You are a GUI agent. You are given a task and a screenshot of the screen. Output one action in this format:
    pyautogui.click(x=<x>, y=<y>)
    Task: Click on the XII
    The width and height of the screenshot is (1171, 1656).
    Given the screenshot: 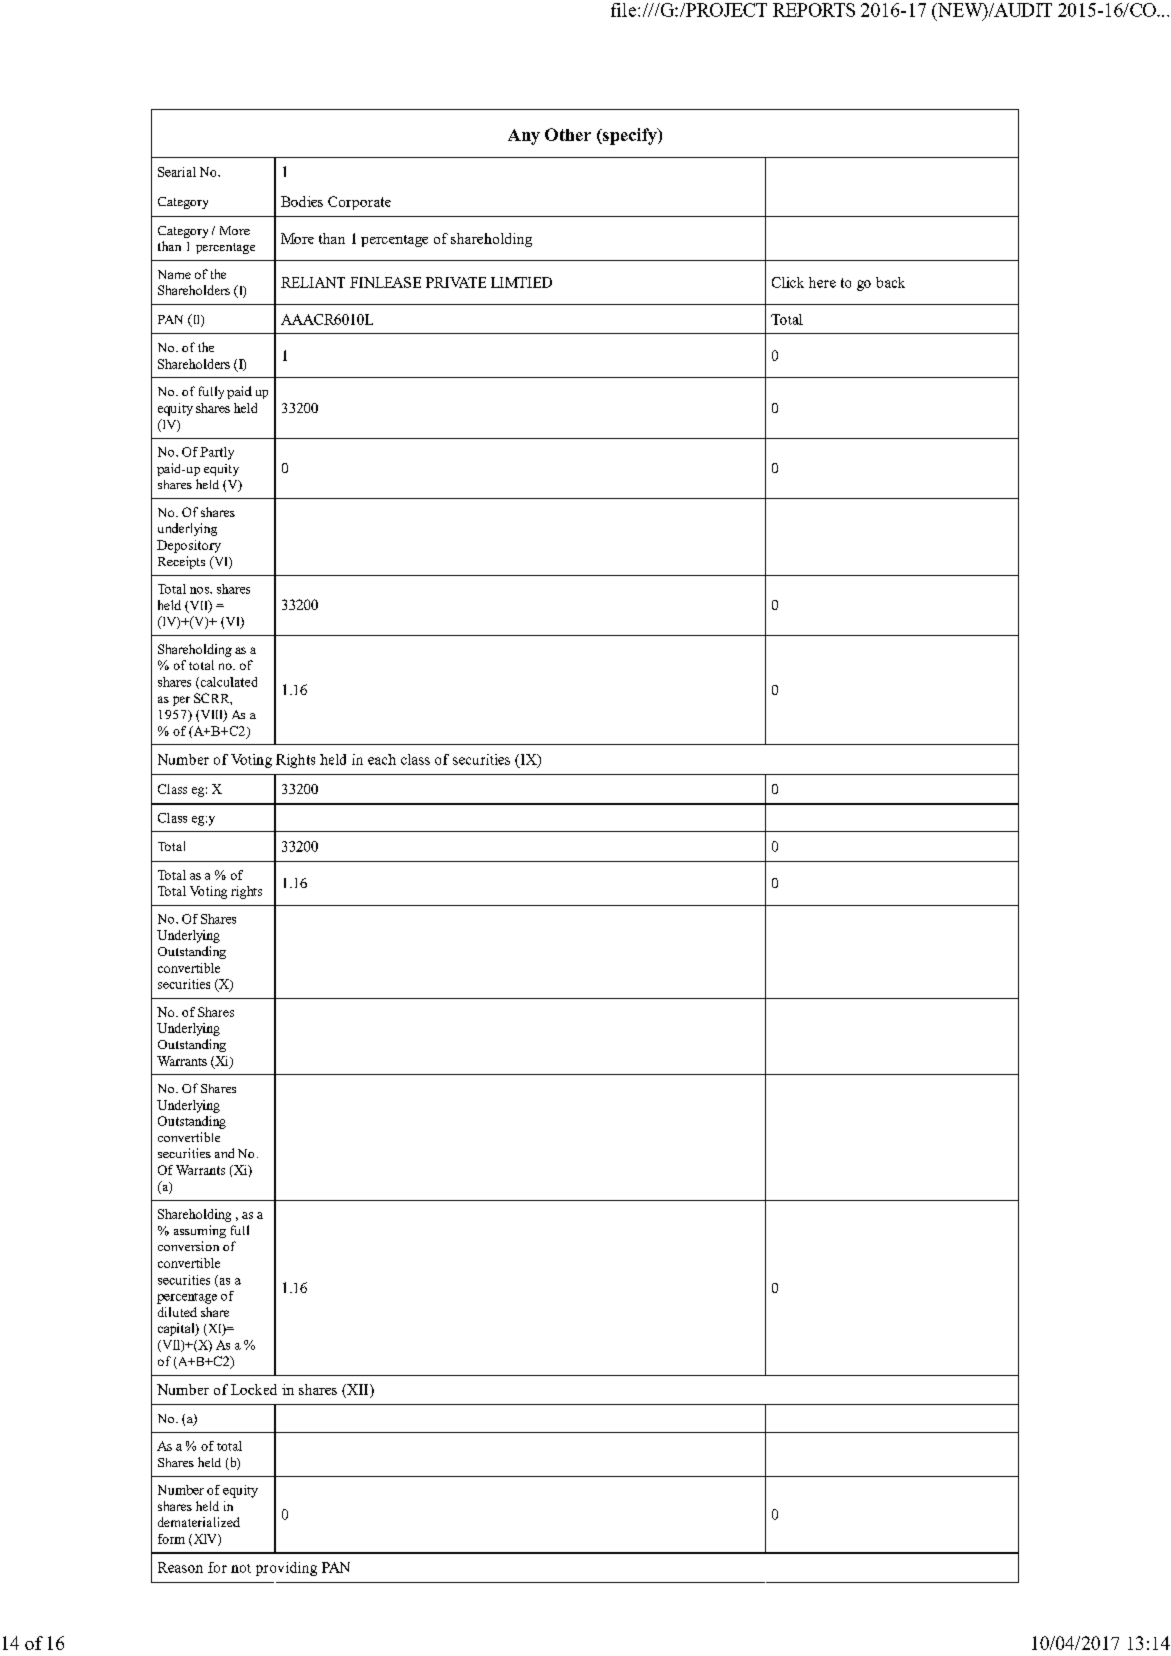 What is the action you would take?
    pyautogui.click(x=358, y=1389)
